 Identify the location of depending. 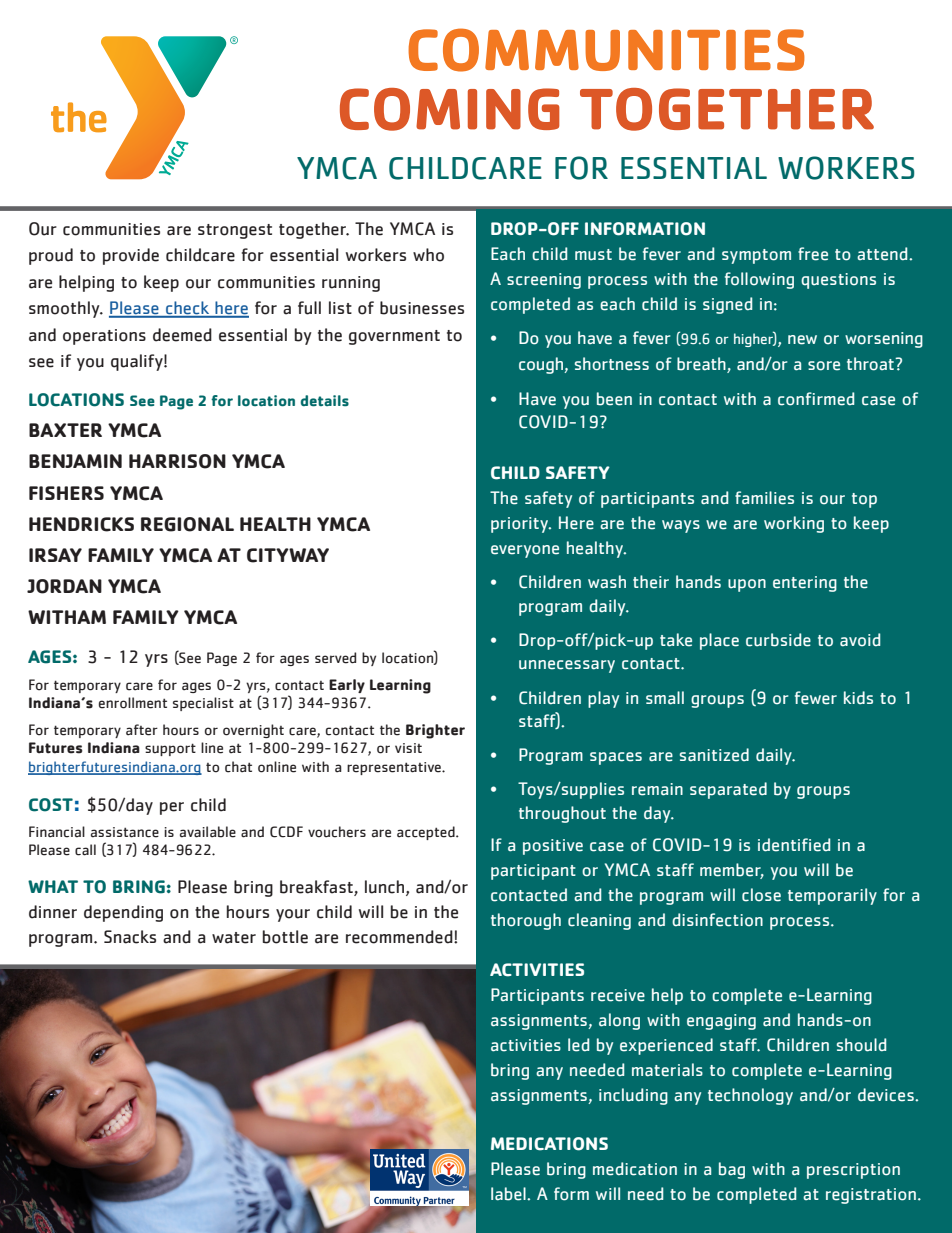
(123, 913).
